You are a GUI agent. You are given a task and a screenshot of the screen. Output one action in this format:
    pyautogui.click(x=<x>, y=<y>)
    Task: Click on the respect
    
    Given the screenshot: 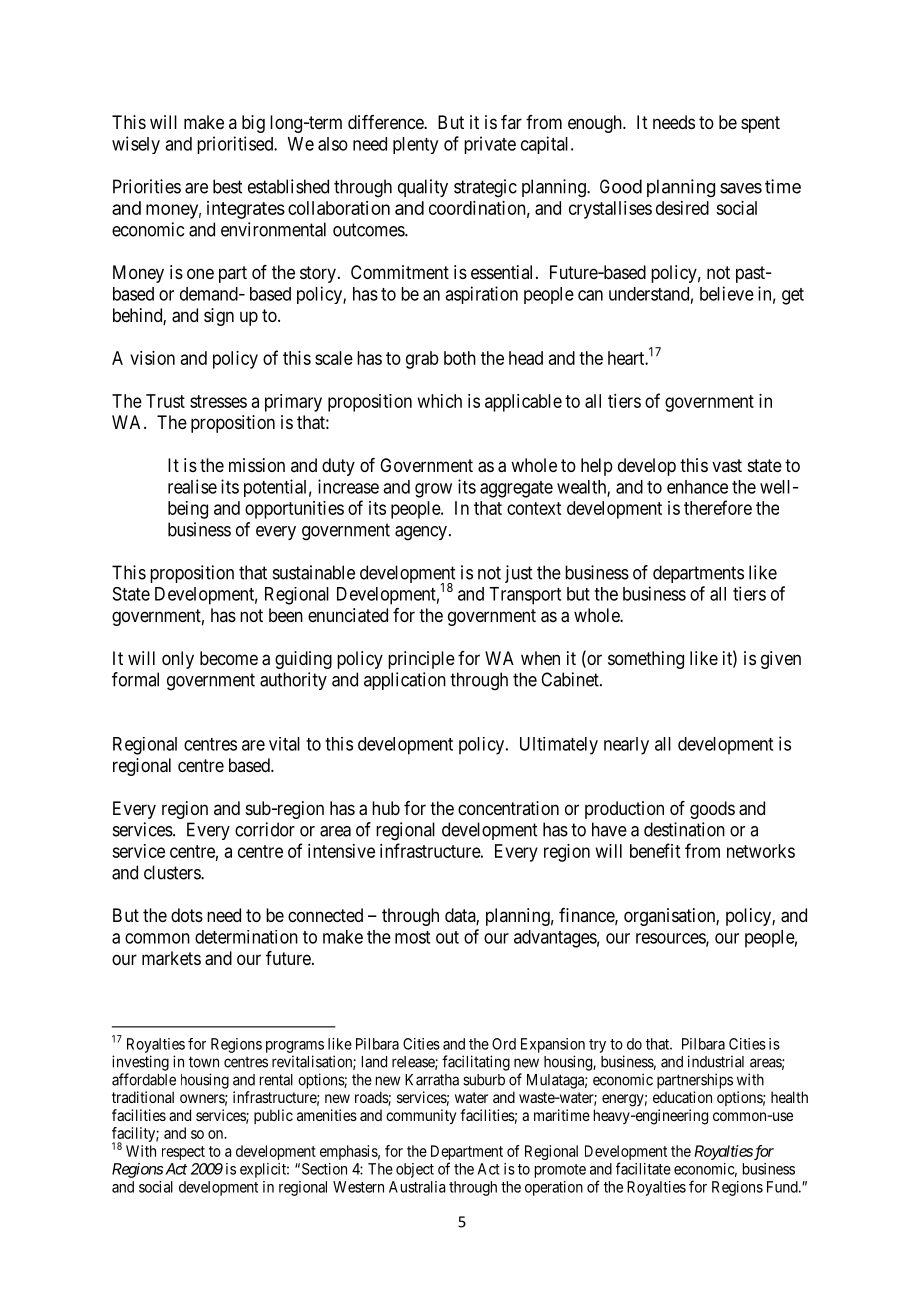 What is the action you would take?
    pyautogui.click(x=183, y=1153)
